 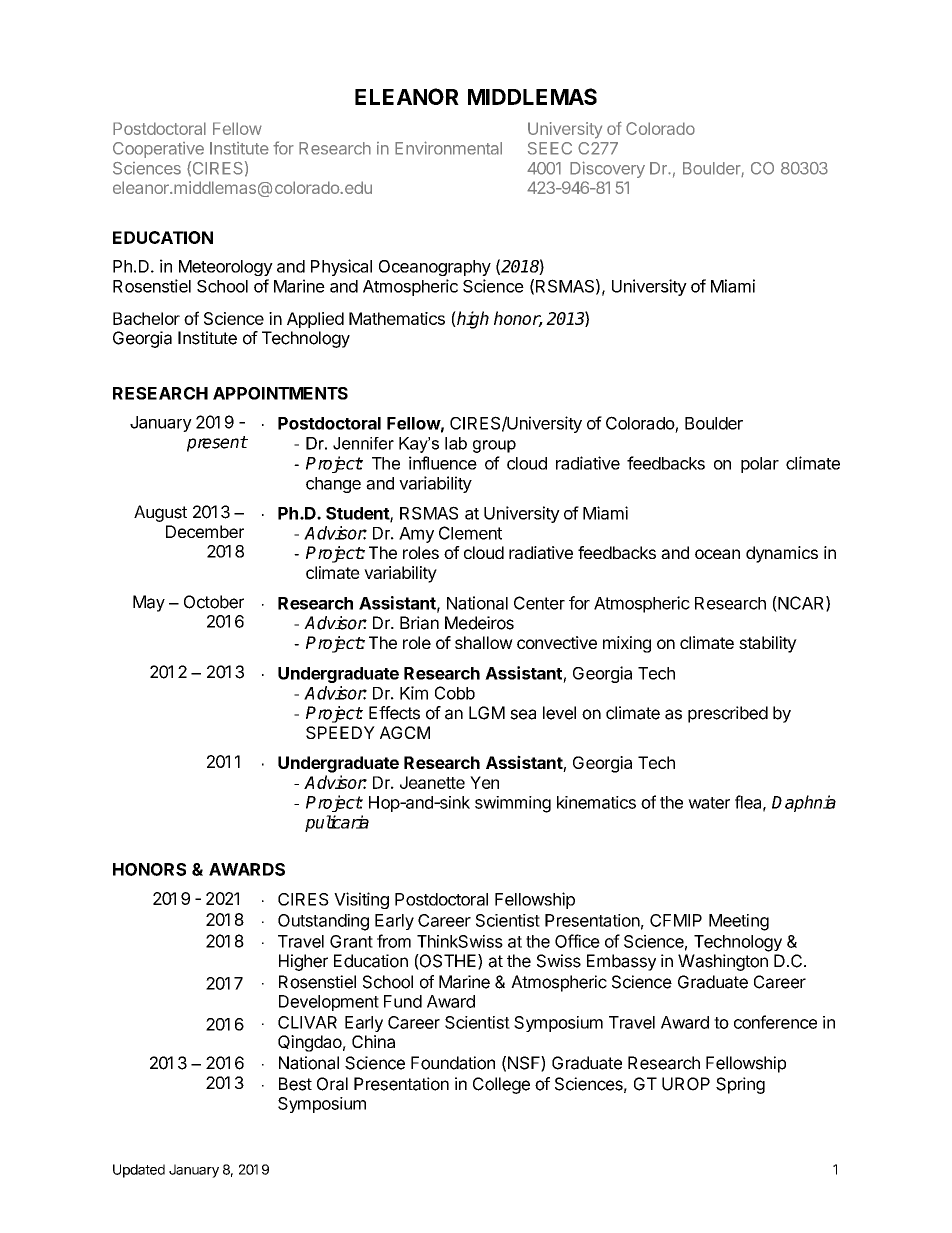 What do you see at coordinates (484, 642) in the screenshot?
I see `shallow` at bounding box center [484, 642].
